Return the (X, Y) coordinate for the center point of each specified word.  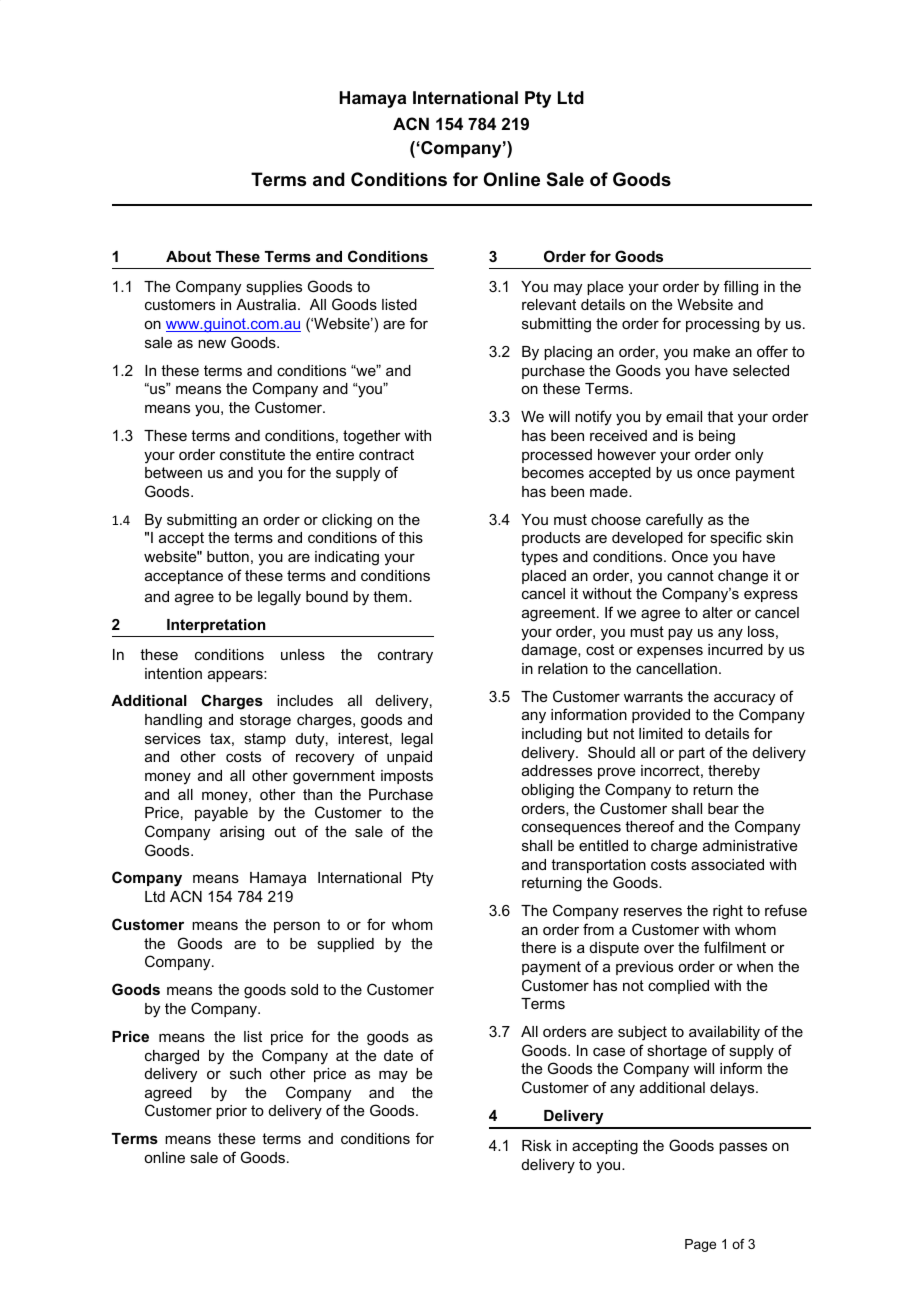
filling (741, 288)
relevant (549, 304)
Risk (536, 1145)
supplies (274, 288)
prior (231, 1112)
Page (700, 1245)
